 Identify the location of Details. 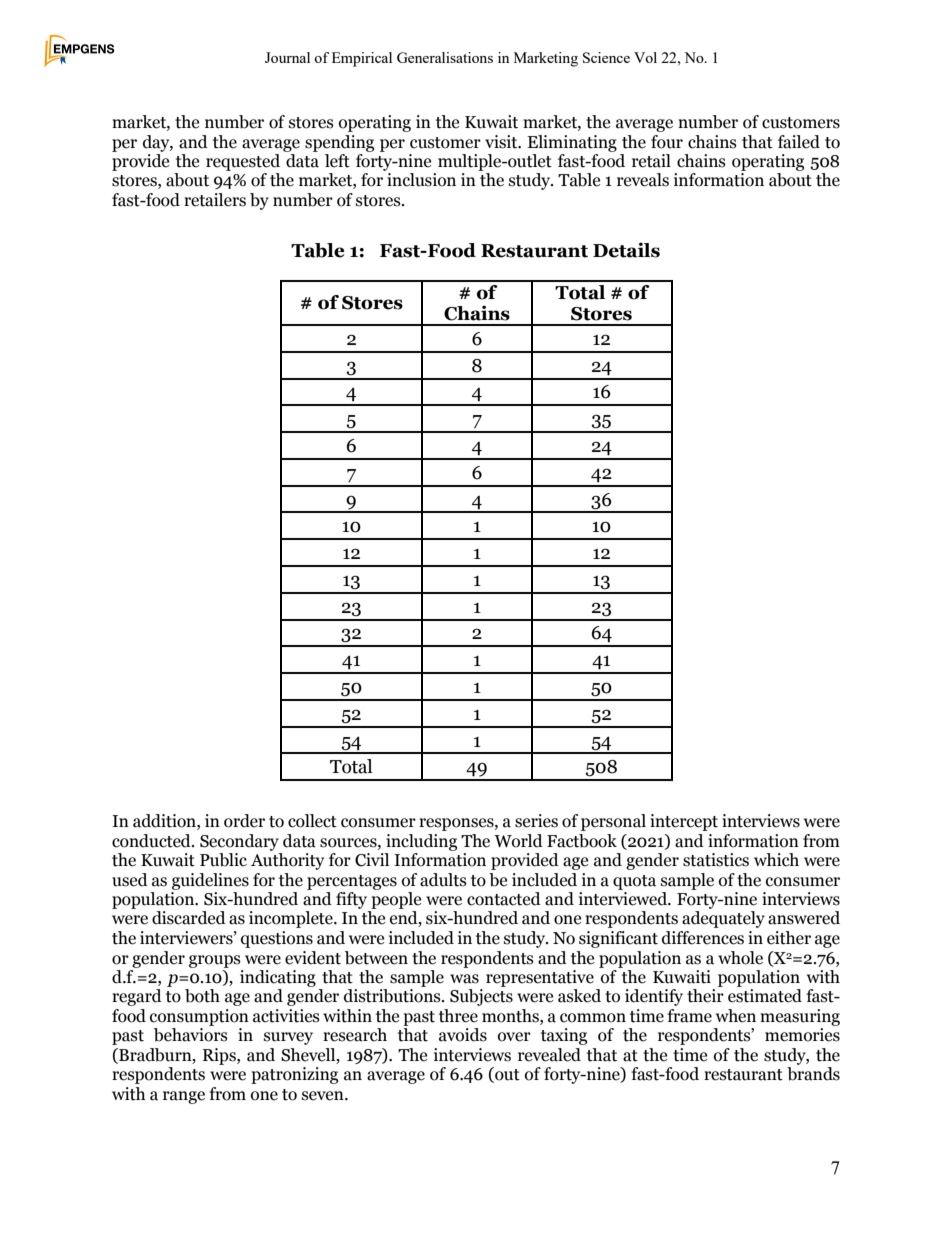
(626, 250).
